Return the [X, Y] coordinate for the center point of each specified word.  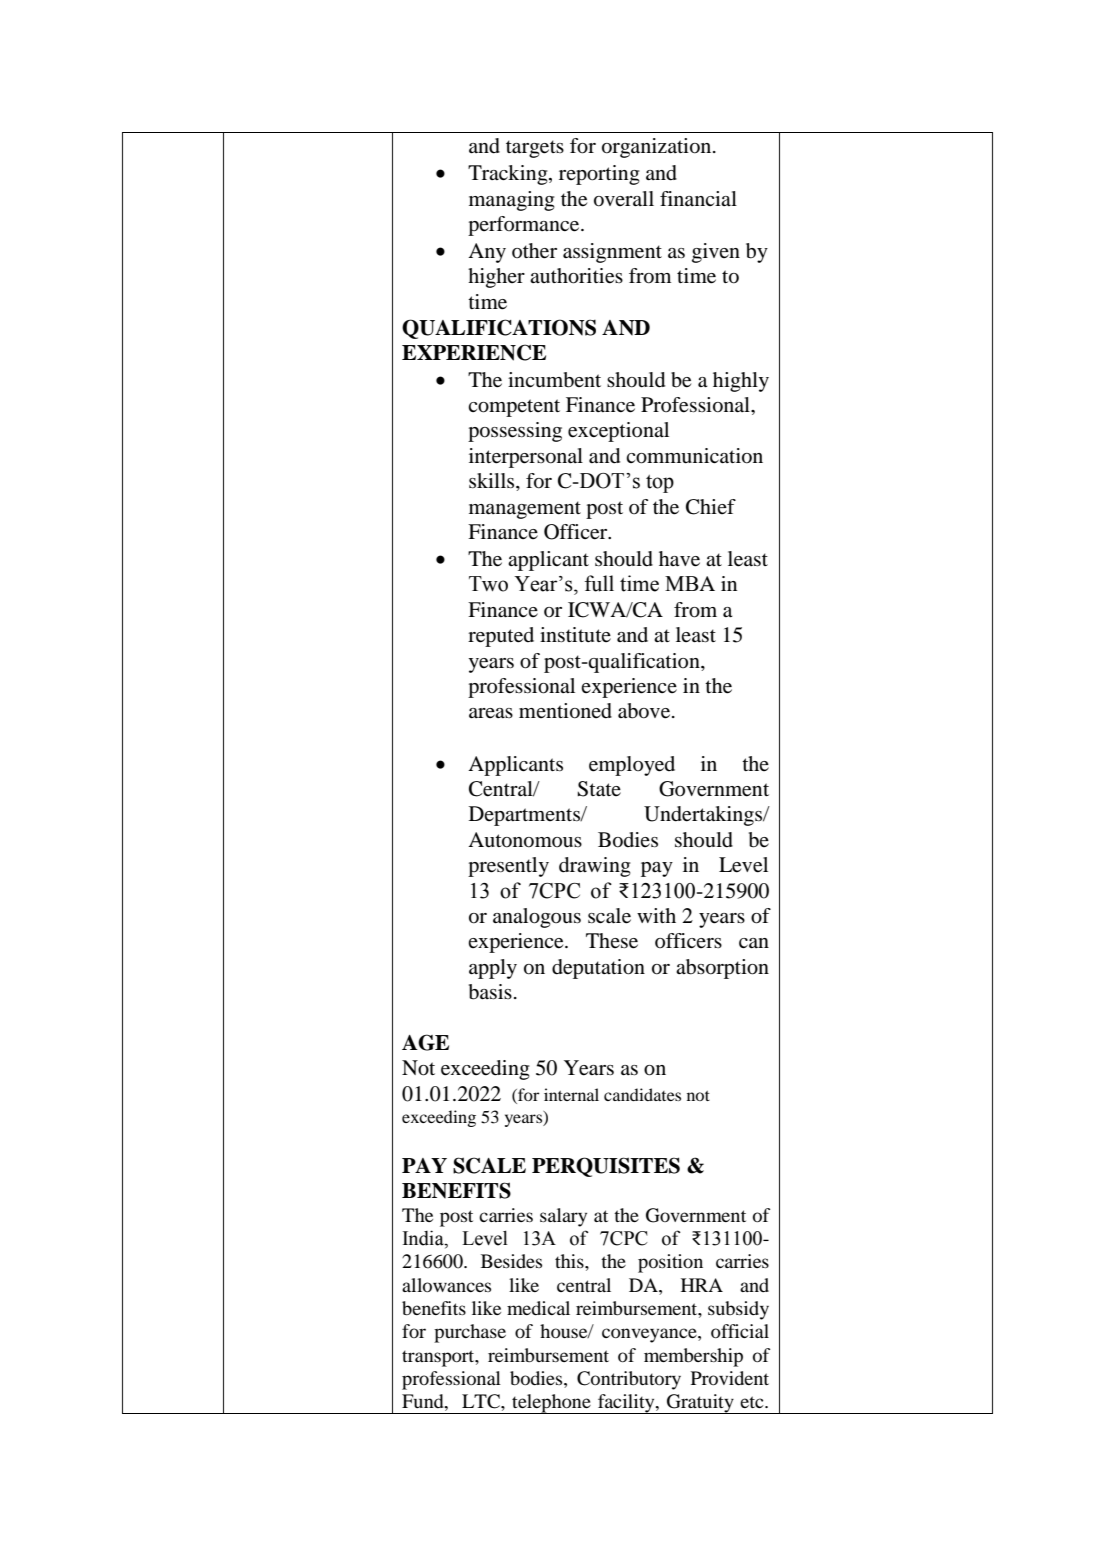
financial [698, 198]
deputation [598, 969]
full [599, 583]
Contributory [629, 1380]
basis [490, 992]
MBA [690, 583]
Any [487, 253]
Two [488, 584]
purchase [470, 1333]
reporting [599, 175]
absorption [722, 969]
